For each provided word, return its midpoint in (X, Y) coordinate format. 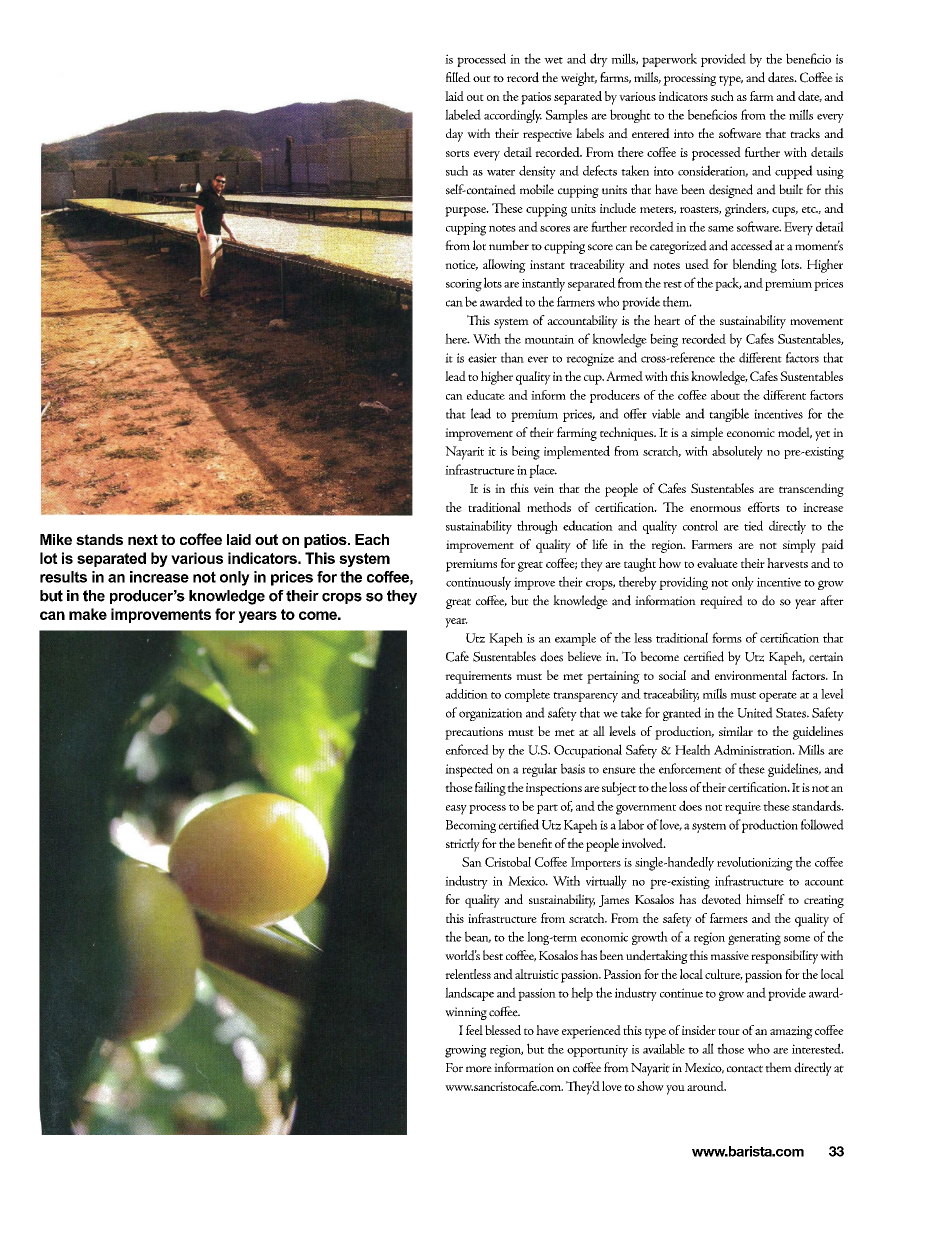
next (143, 539)
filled (458, 77)
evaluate (717, 563)
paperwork (669, 60)
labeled (463, 114)
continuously (478, 583)
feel (474, 1030)
